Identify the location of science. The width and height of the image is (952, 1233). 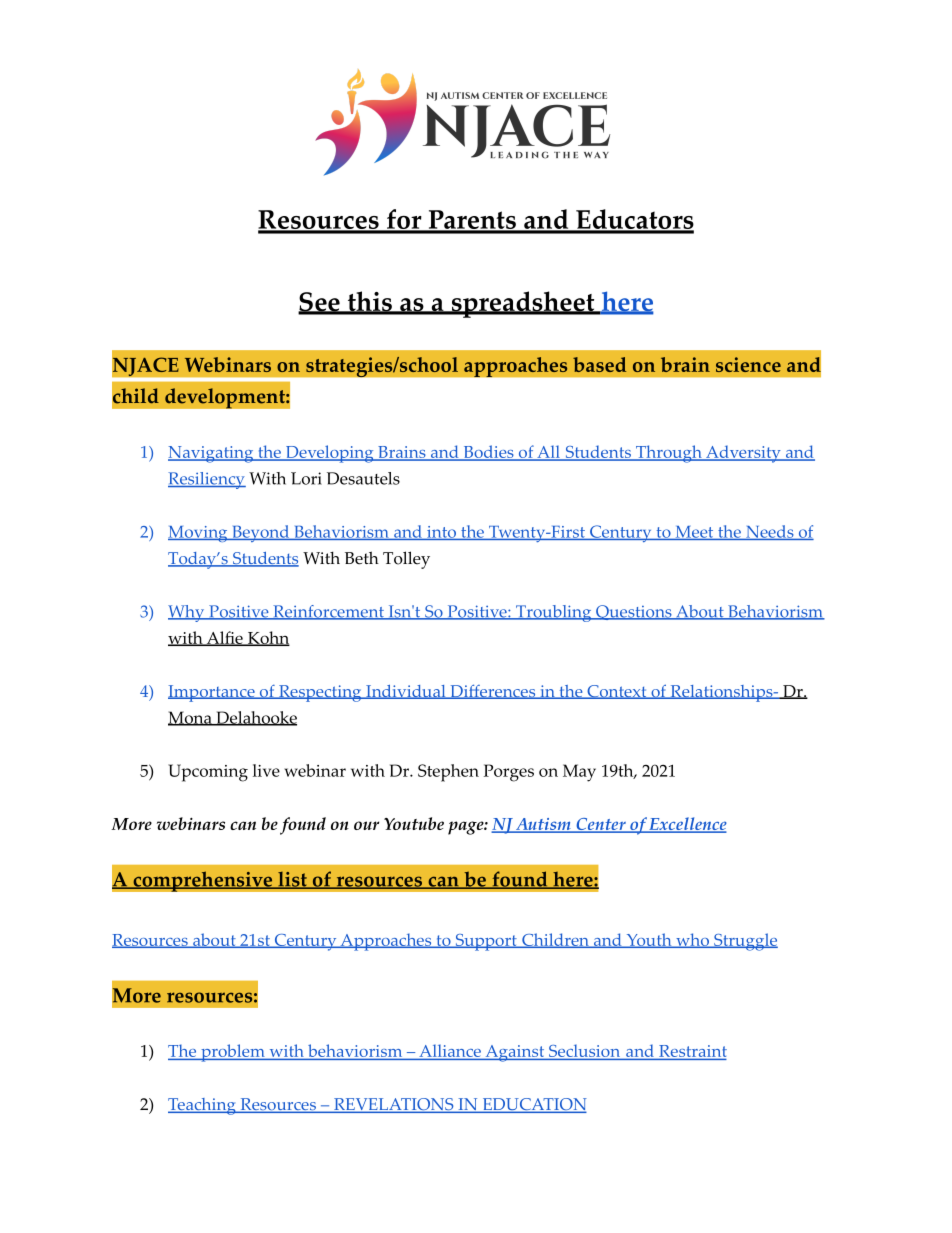
(748, 364).
